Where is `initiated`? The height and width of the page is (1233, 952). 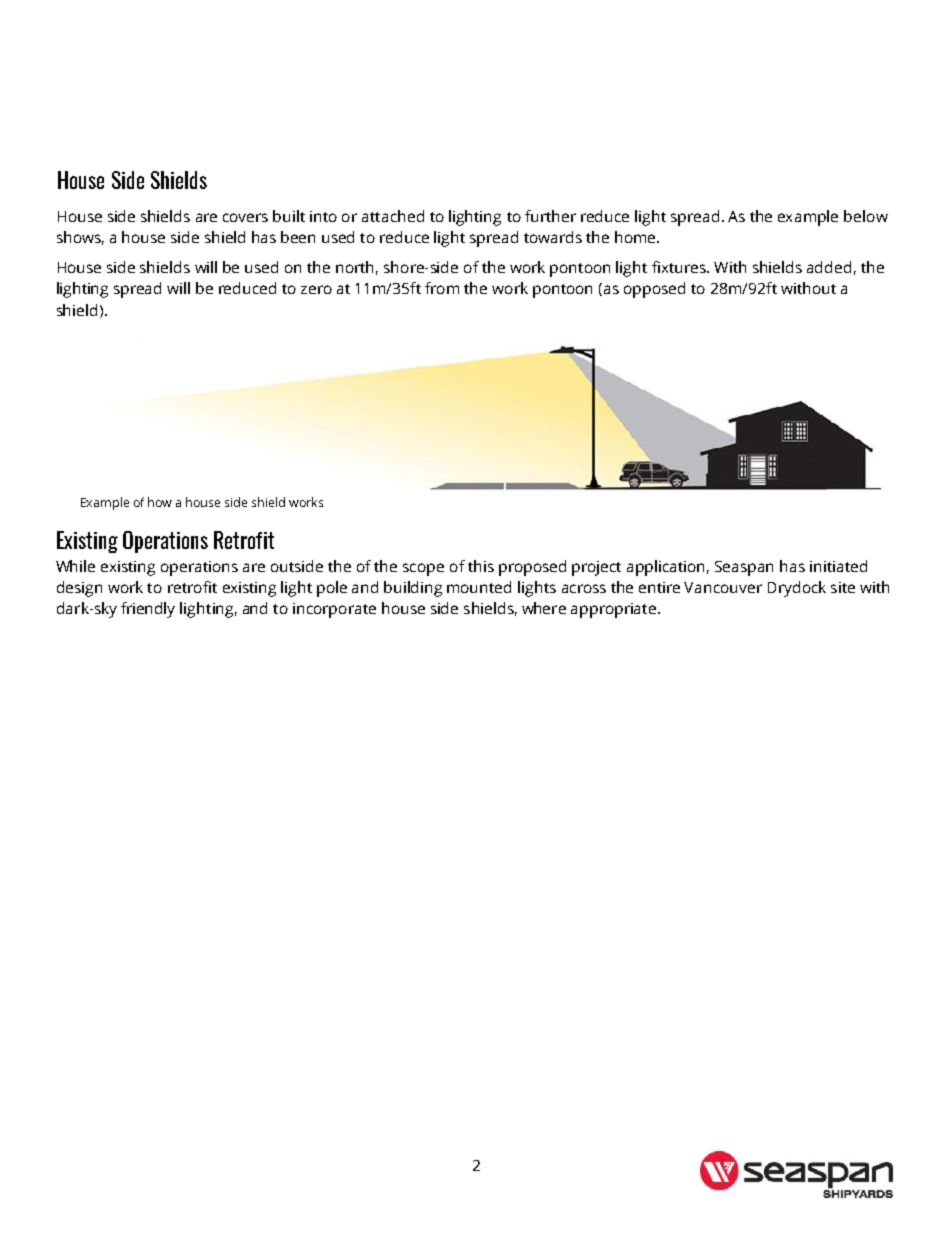
initiated is located at coordinates (838, 566).
